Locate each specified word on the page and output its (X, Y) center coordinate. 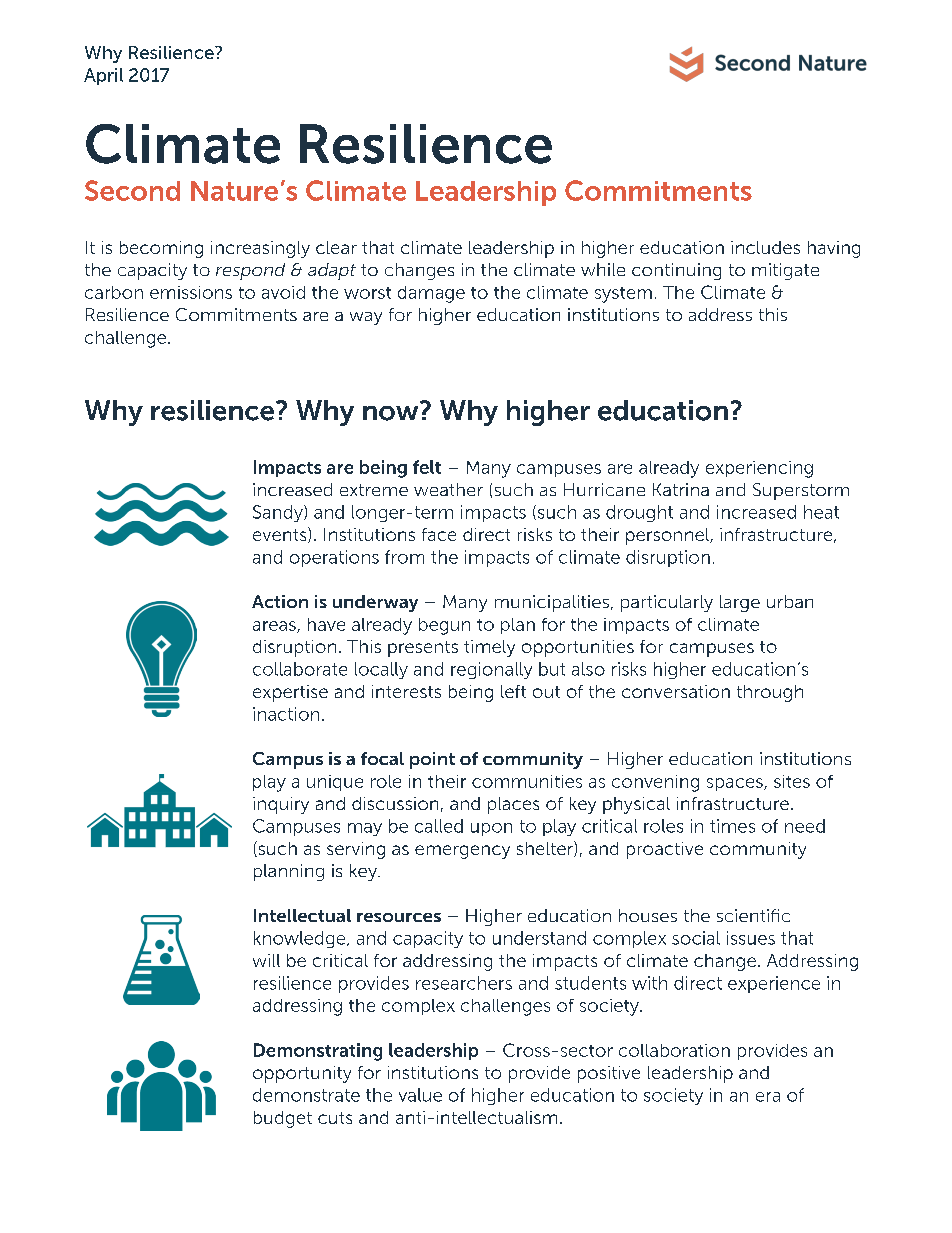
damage (431, 294)
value (420, 1095)
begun (444, 626)
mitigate (785, 271)
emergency (462, 852)
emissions (191, 292)
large (740, 603)
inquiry (281, 805)
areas (275, 627)
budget (283, 1119)
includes (765, 247)
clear (336, 247)
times (732, 826)
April (103, 76)
